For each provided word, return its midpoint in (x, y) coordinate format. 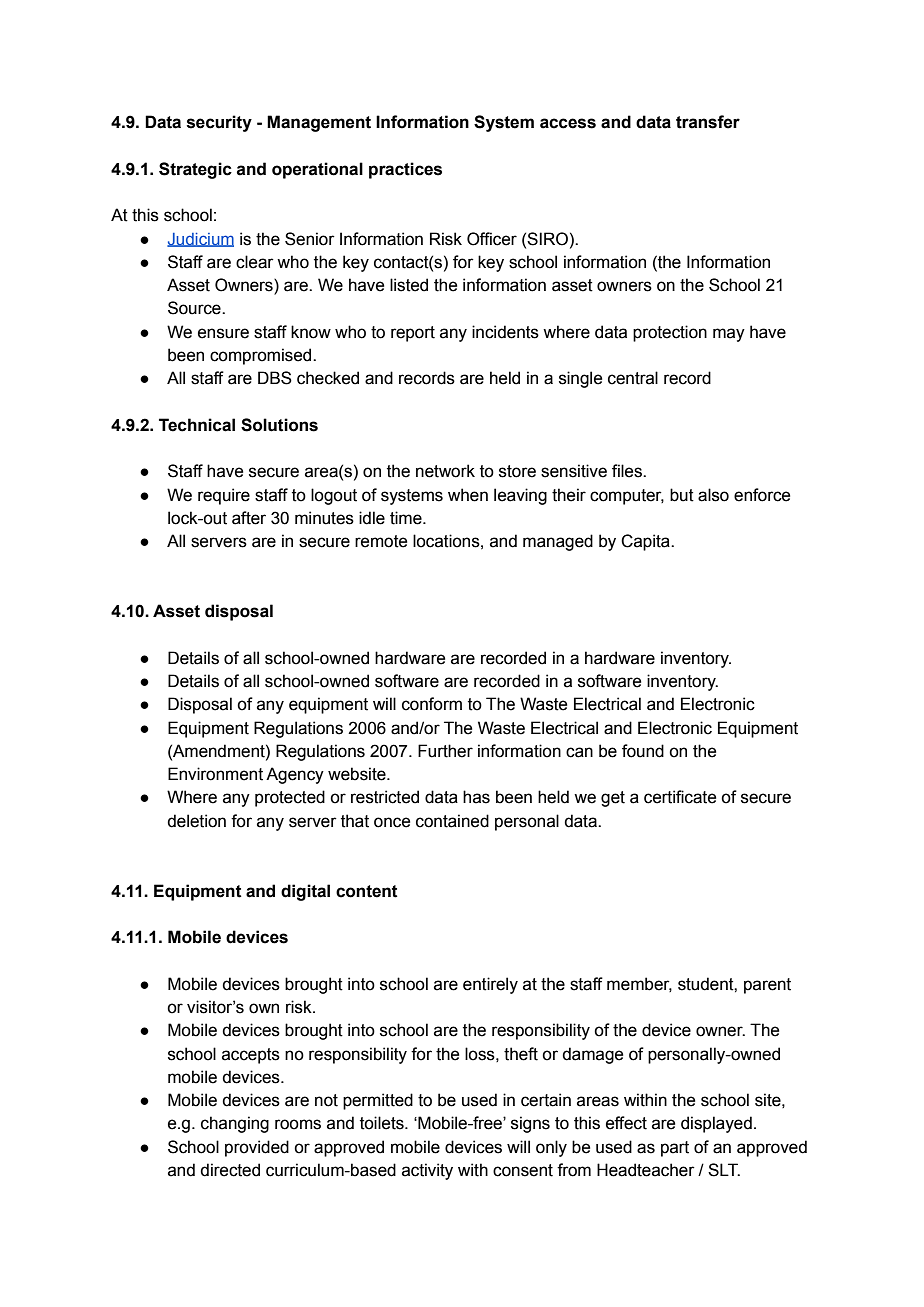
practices (405, 170)
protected (290, 798)
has (476, 797)
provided (257, 1148)
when (468, 495)
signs (530, 1124)
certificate (680, 797)
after (249, 518)
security (219, 123)
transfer (708, 122)
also (713, 495)
